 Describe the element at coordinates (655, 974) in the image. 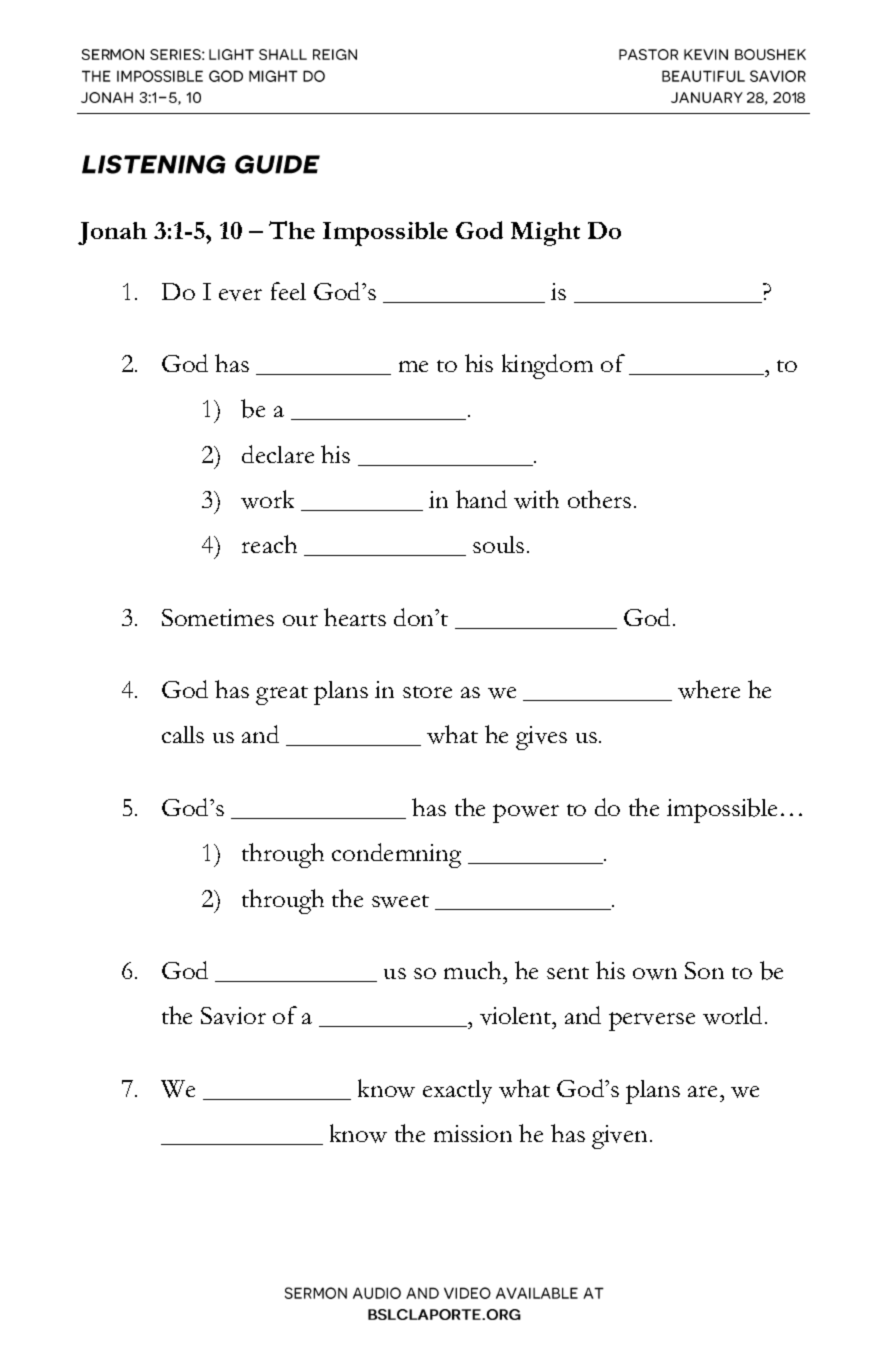

I see `own` at that location.
